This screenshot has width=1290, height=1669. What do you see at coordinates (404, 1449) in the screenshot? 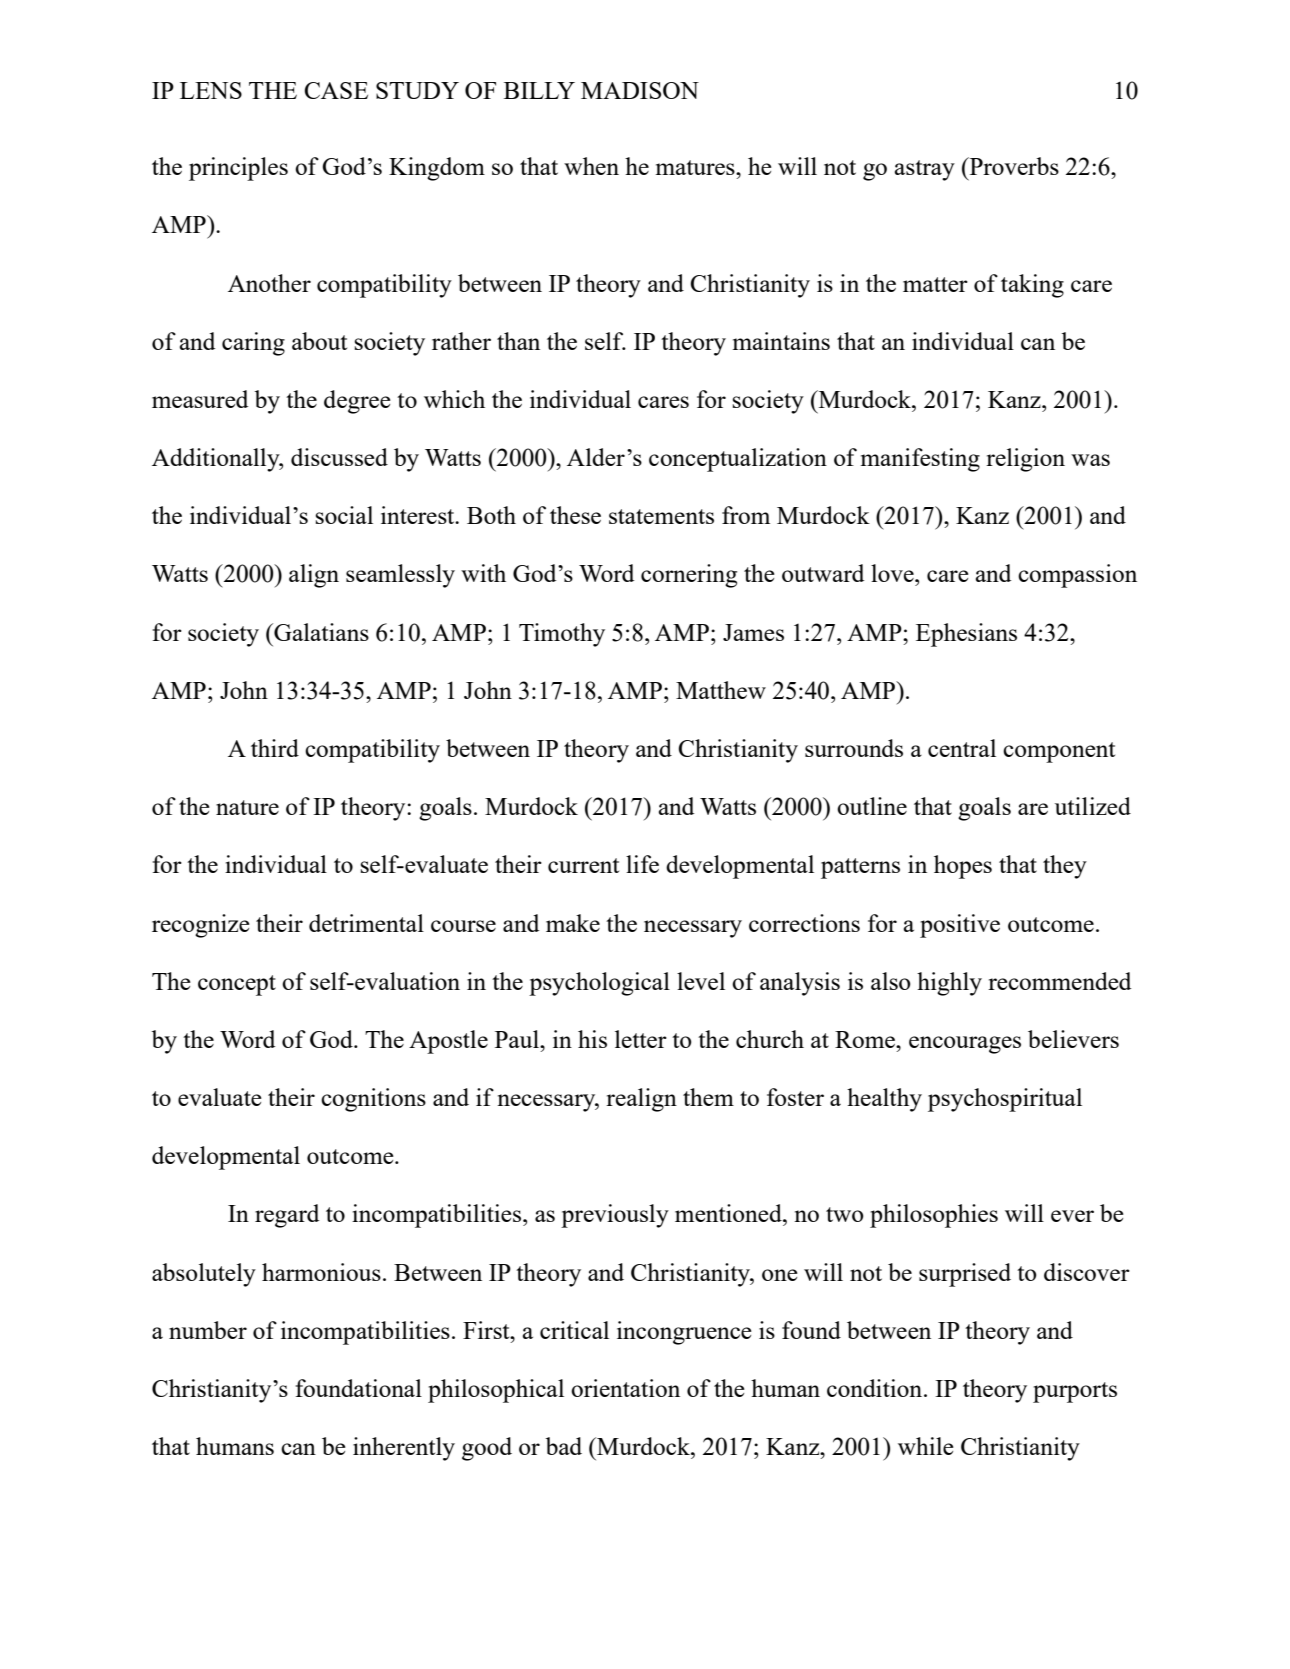
I see `inherently` at bounding box center [404, 1449].
